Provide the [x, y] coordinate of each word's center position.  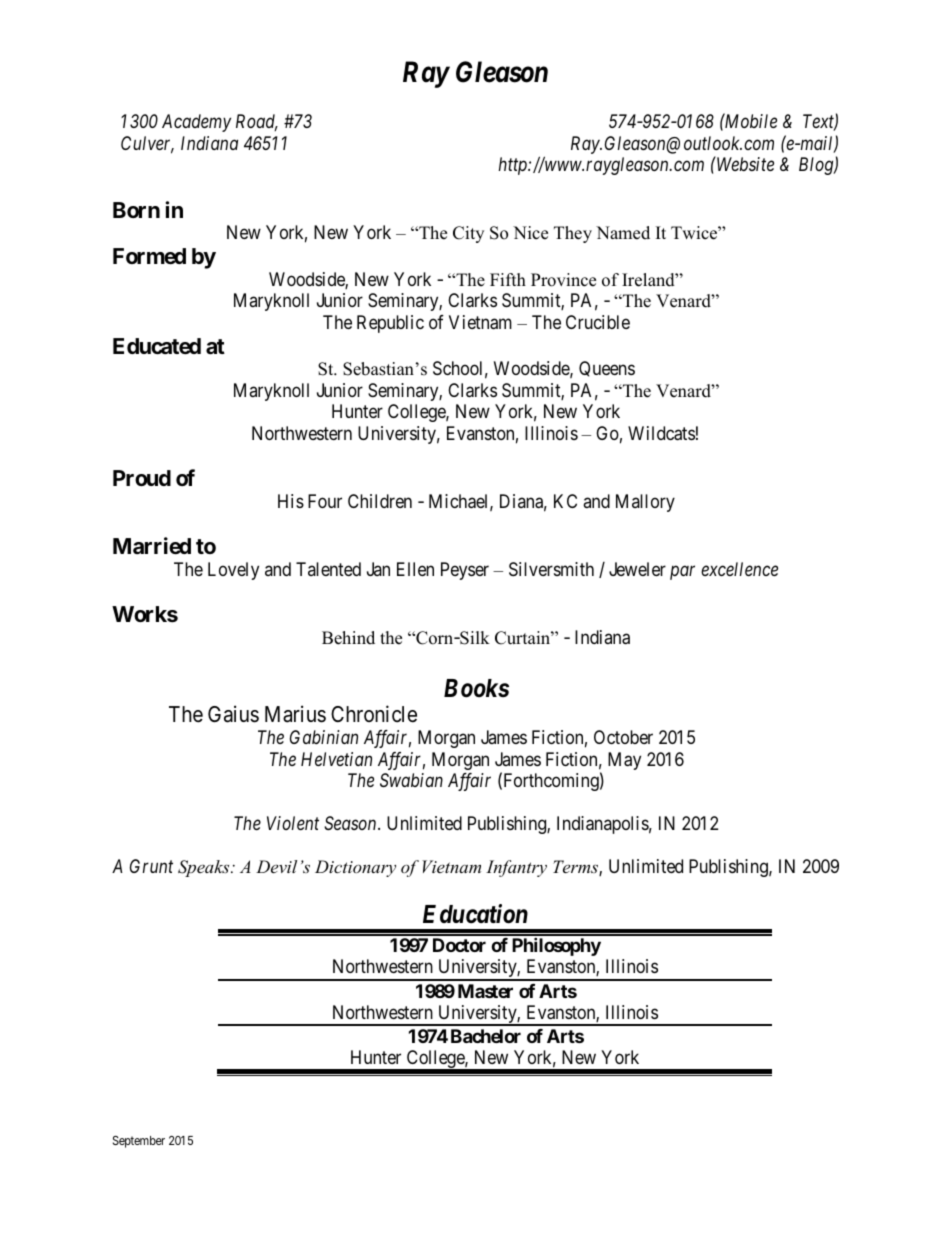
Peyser [465, 571]
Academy [196, 123]
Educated [157, 346]
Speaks [205, 868]
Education [475, 914]
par [682, 573]
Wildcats [661, 433]
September [139, 1142]
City [468, 234]
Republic [390, 324]
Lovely [233, 571]
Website [744, 164]
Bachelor [486, 1036]
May [624, 761]
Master [485, 991]
